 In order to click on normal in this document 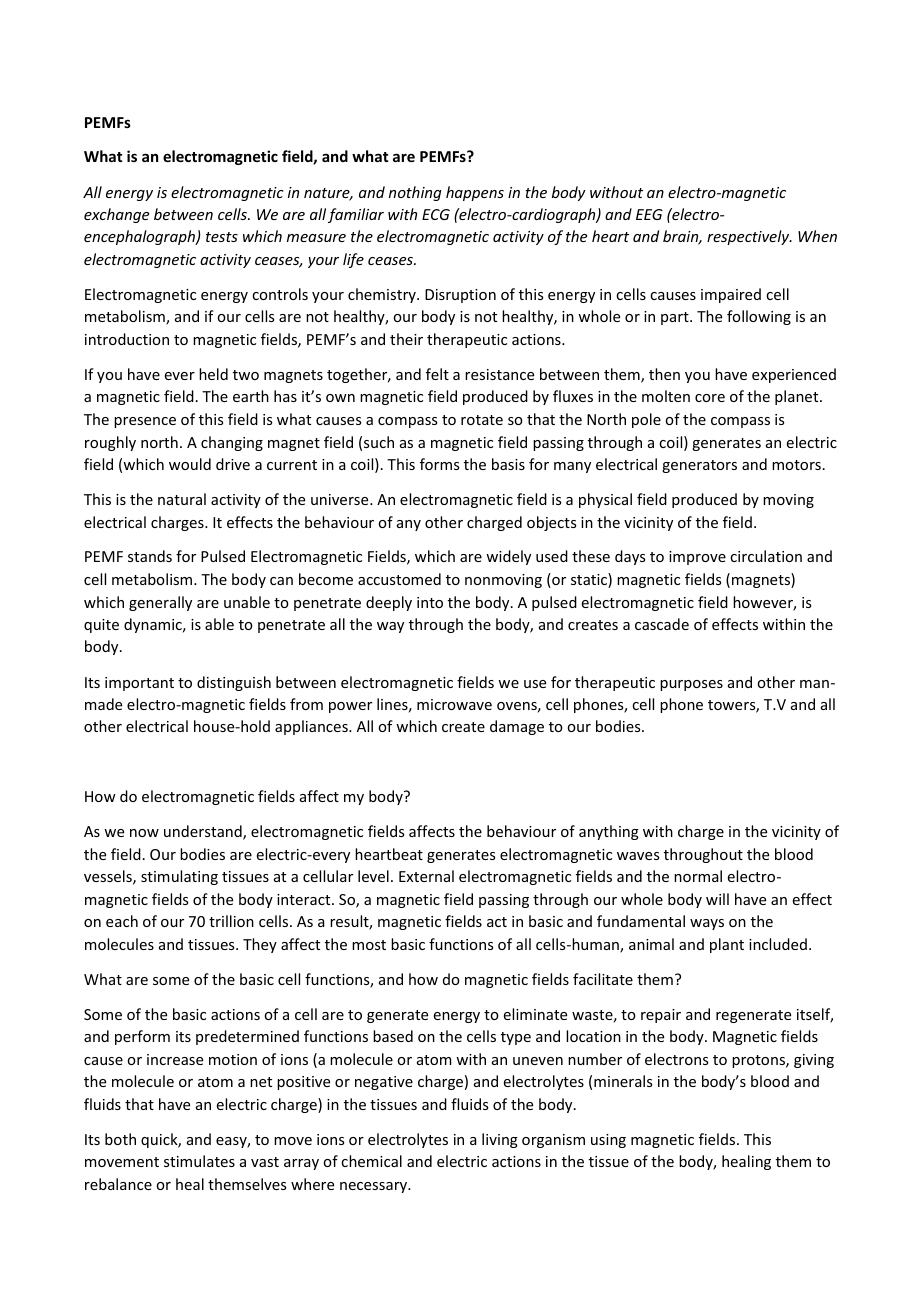, I will do `click(698, 876)`.
